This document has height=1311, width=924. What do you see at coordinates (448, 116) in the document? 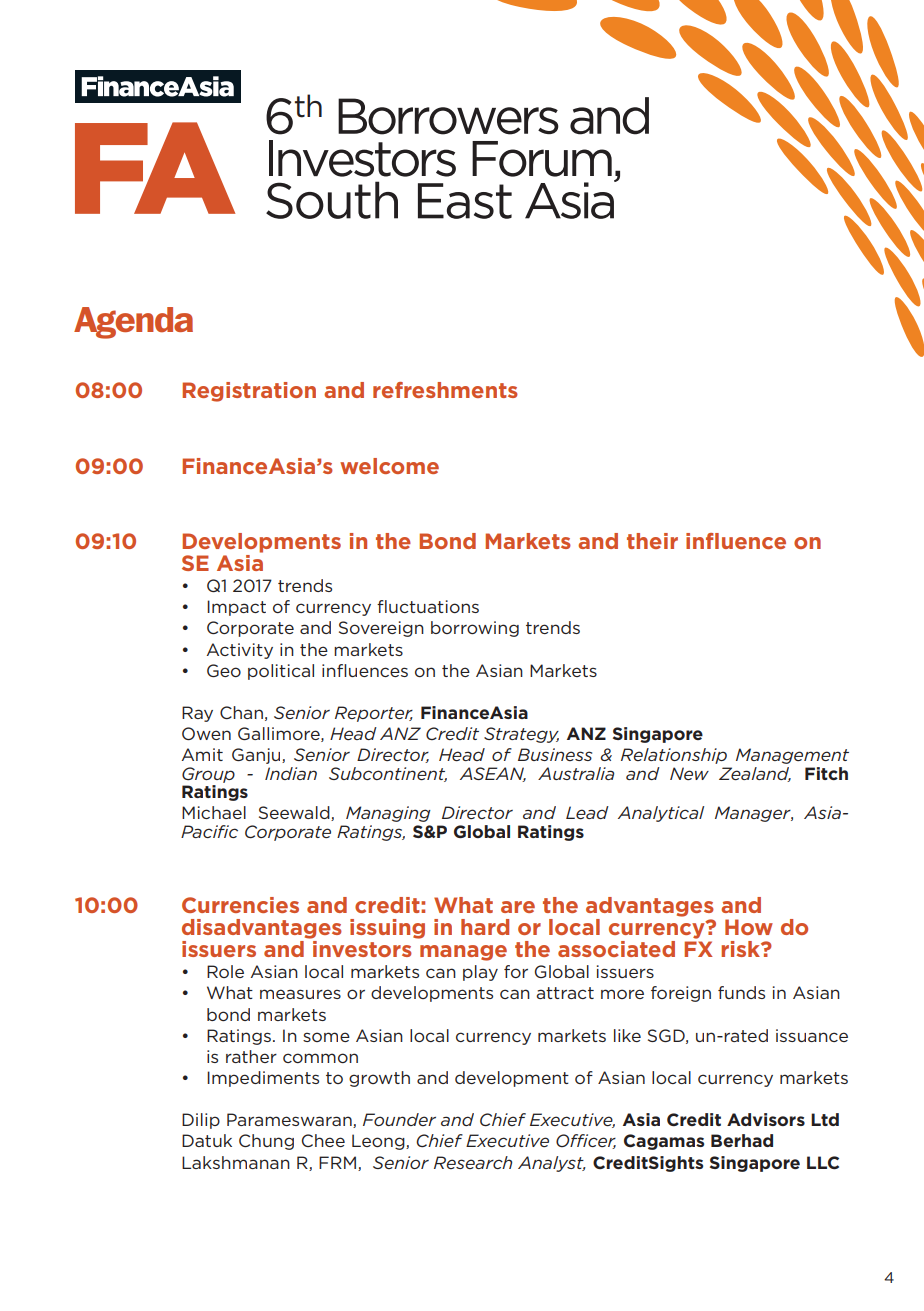
I see `Borrowers` at bounding box center [448, 116].
